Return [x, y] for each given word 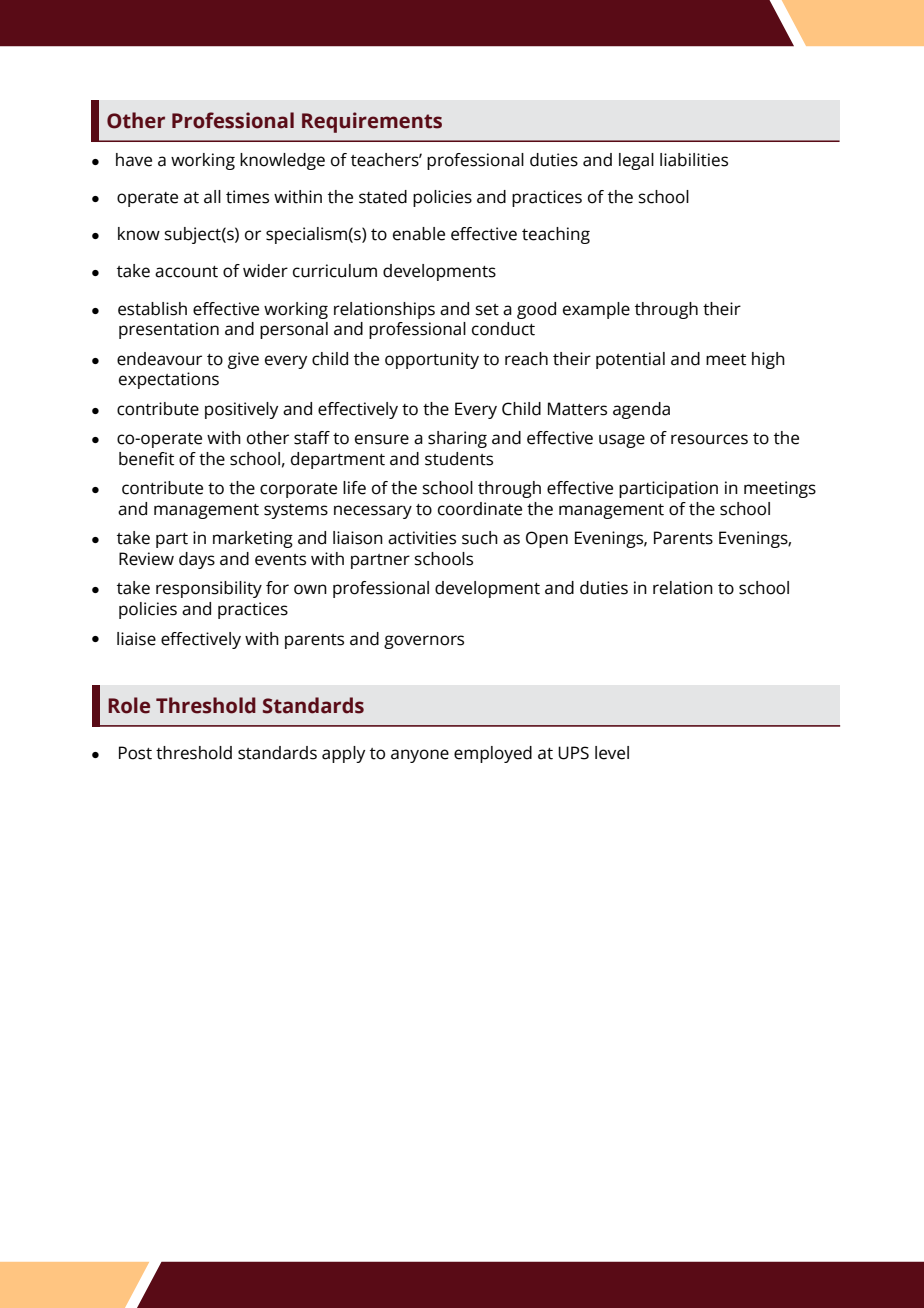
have [134, 160]
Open [547, 539]
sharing [457, 439]
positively [241, 410]
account [186, 272]
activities [422, 538]
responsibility [209, 589]
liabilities [694, 160]
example [596, 310]
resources [709, 439]
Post [135, 753]
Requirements [372, 122]
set [487, 310]
